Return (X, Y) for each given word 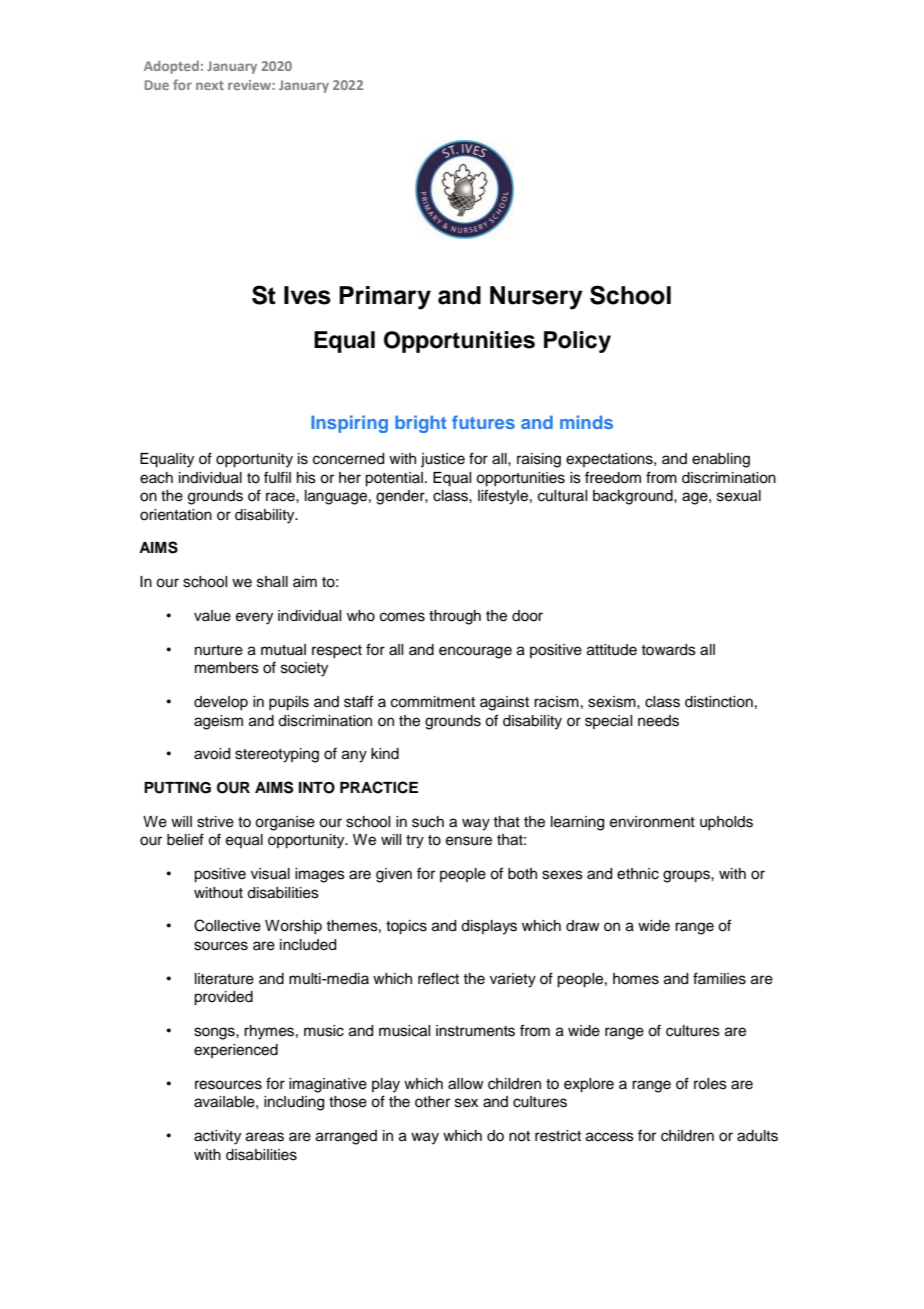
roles (710, 1084)
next (210, 85)
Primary (385, 298)
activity (217, 1137)
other (432, 1102)
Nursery (536, 298)
